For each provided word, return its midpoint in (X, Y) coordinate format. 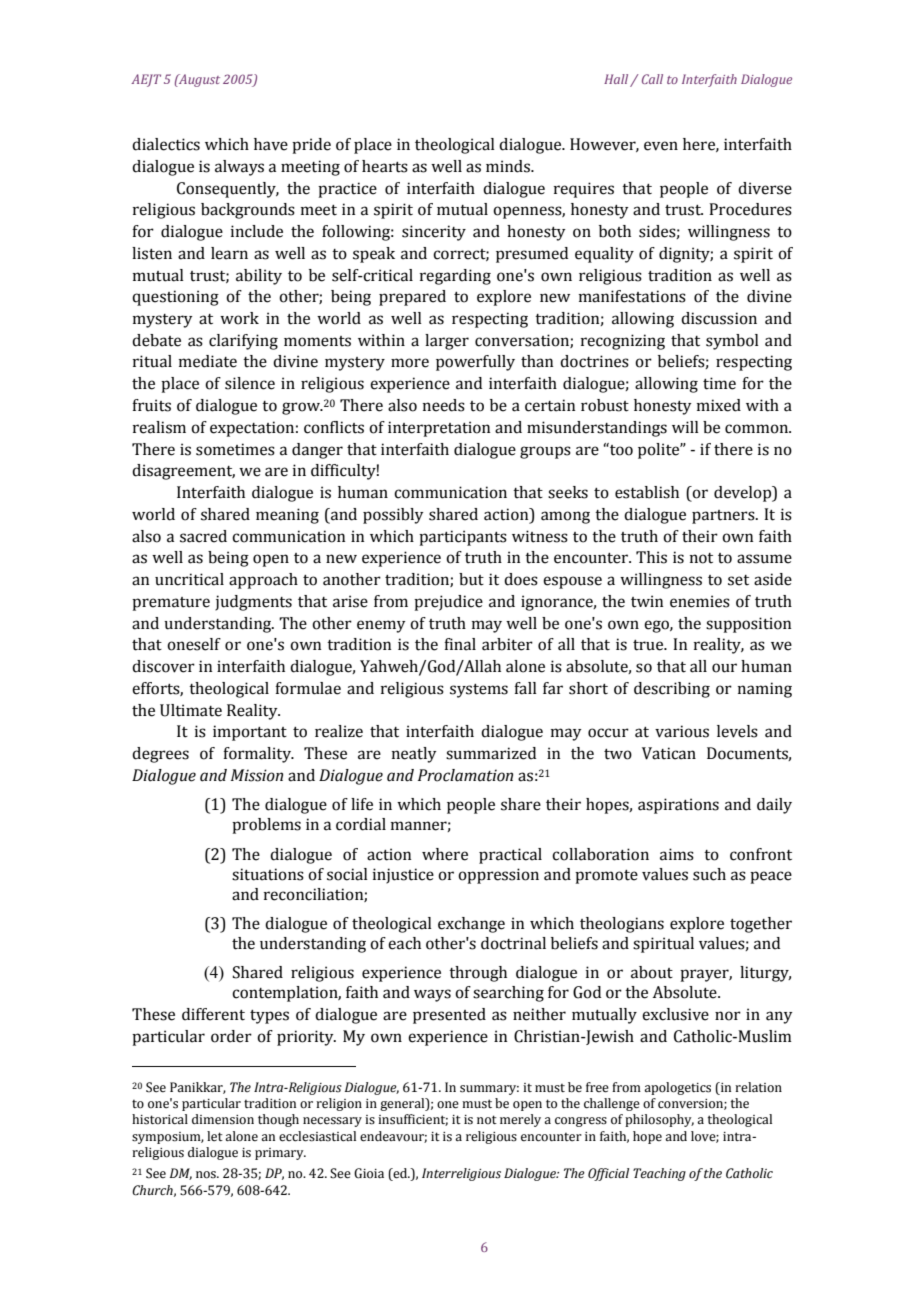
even (661, 146)
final (460, 644)
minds (509, 166)
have (271, 144)
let (215, 1136)
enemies (700, 601)
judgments (253, 603)
